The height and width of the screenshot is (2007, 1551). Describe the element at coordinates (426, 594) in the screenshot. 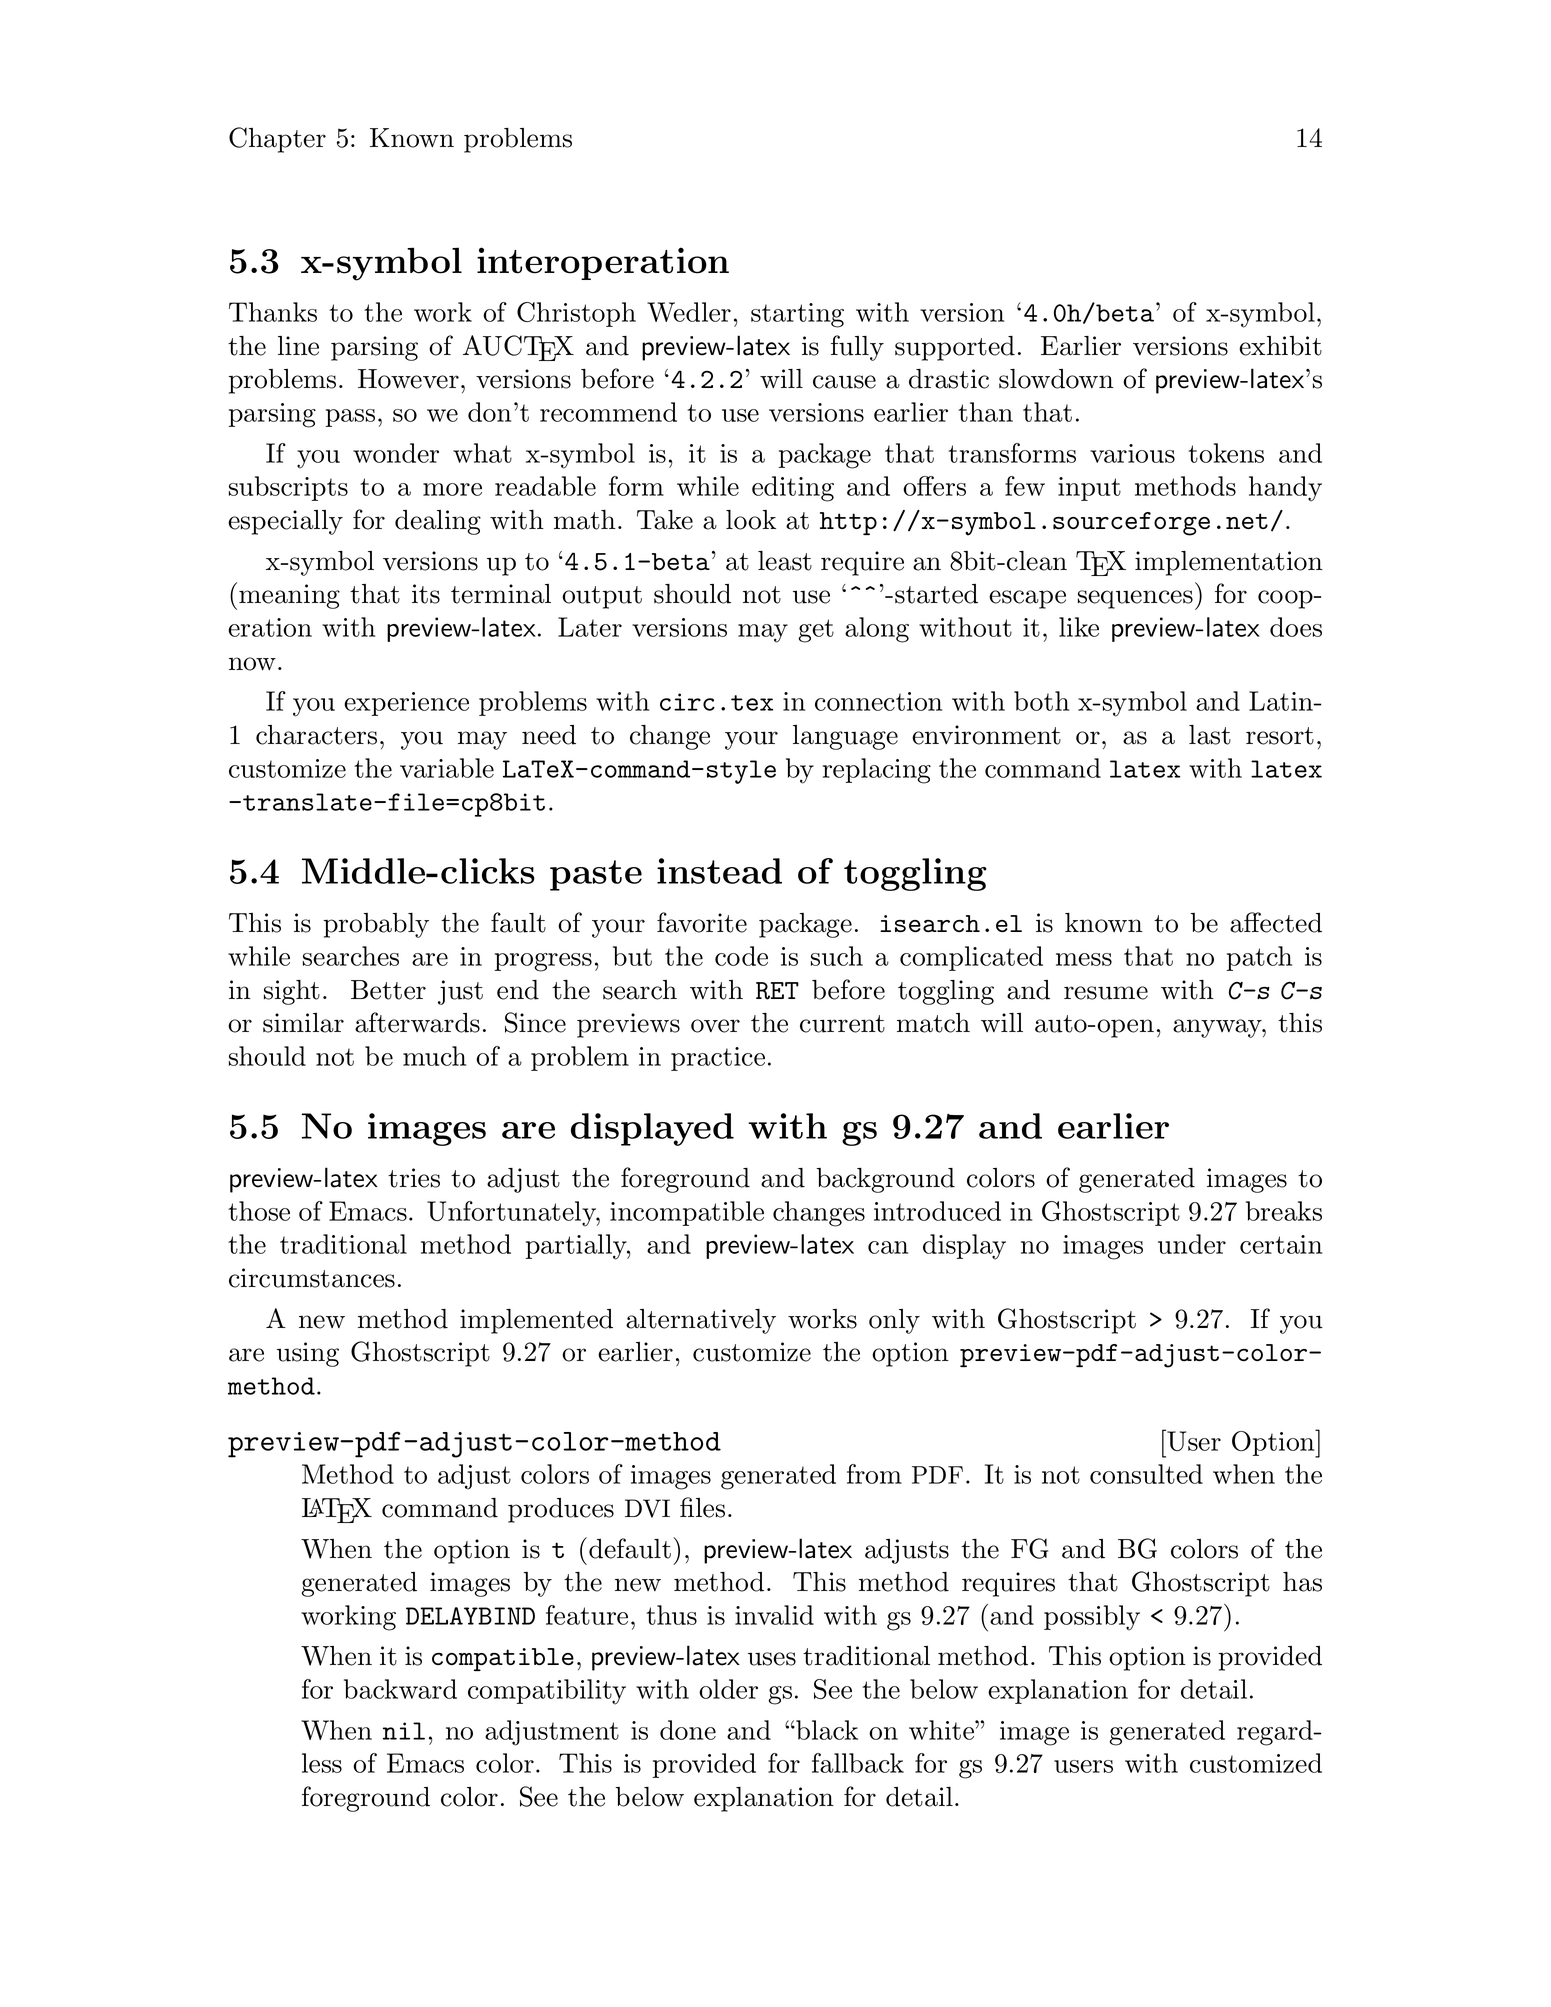

I see `its` at that location.
